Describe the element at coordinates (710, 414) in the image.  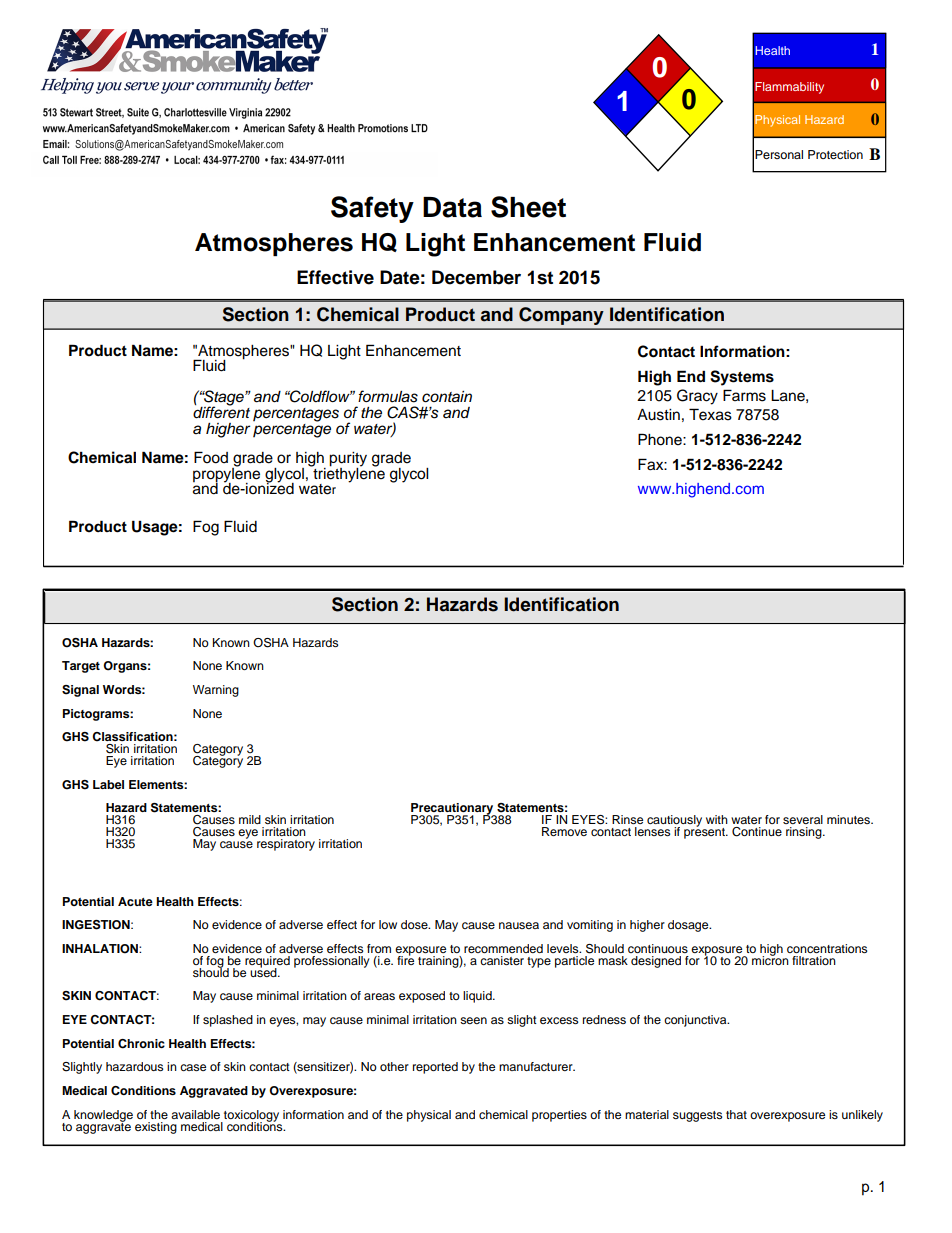
I see `Texas` at that location.
